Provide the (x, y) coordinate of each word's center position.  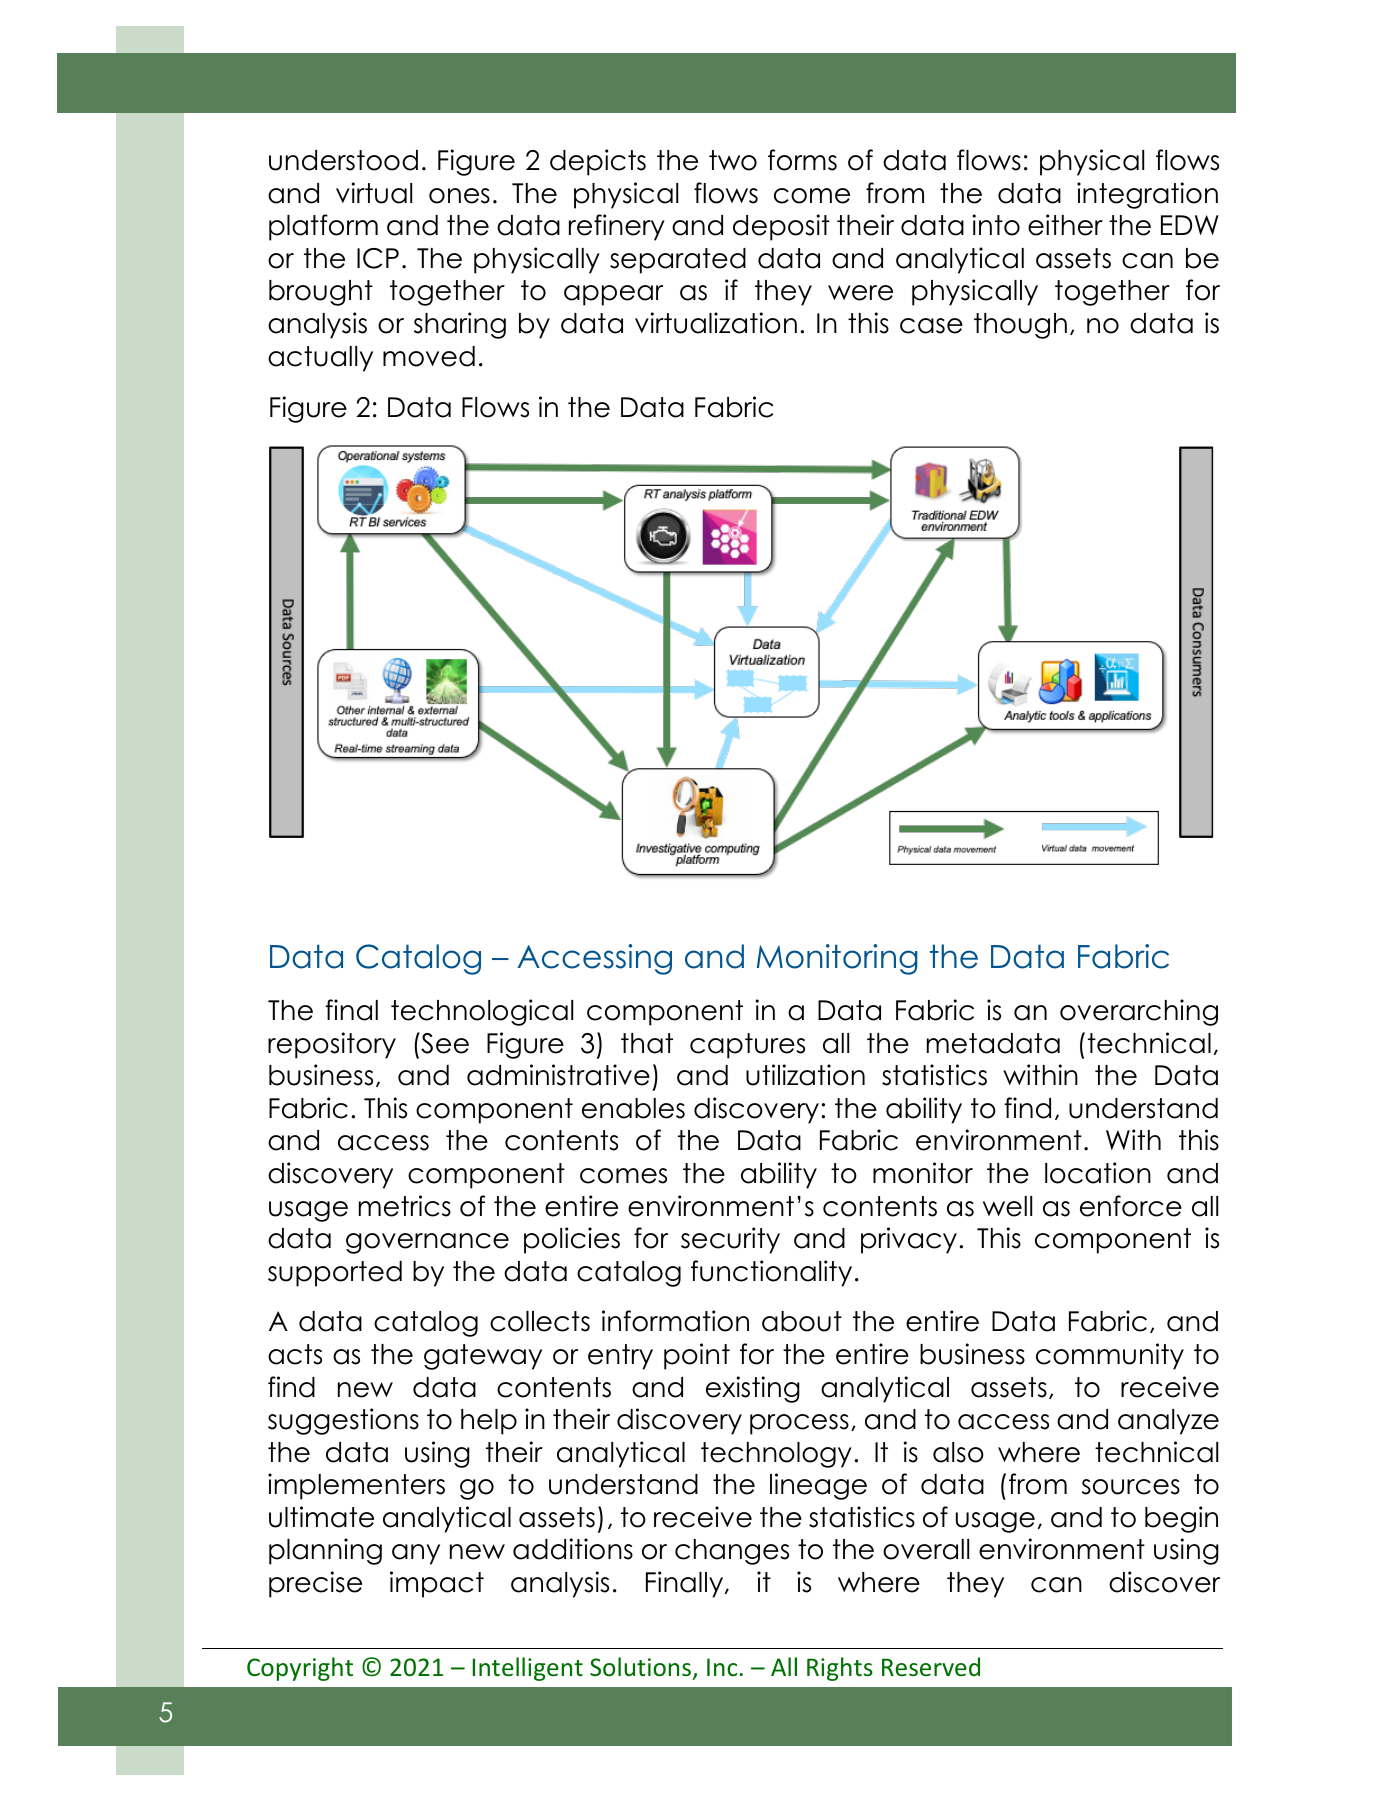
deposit (781, 227)
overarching (1139, 1012)
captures (747, 1046)
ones (459, 196)
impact (437, 1584)
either (1065, 225)
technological (482, 1012)
